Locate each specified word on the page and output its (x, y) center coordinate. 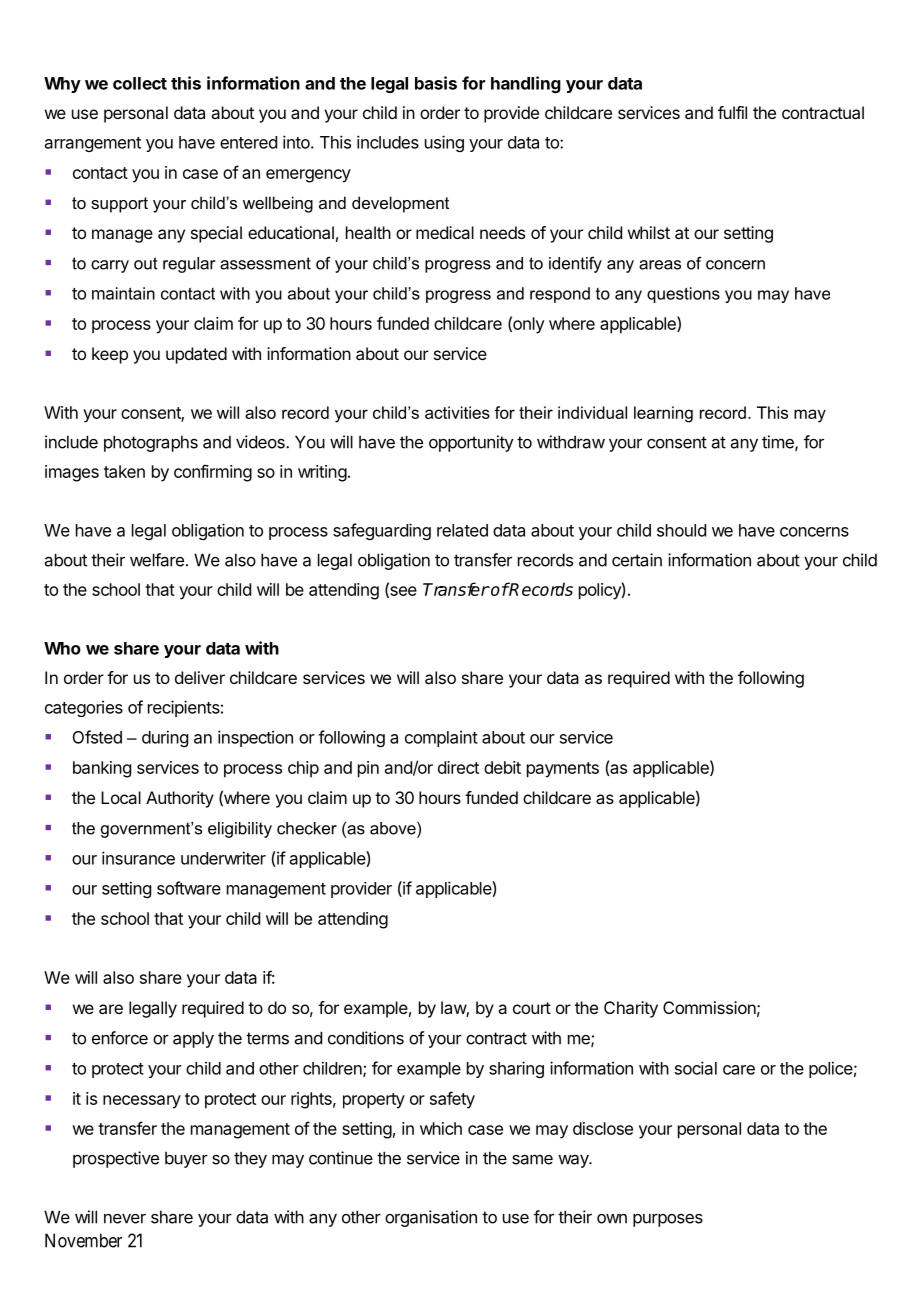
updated (196, 355)
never (125, 1219)
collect (140, 83)
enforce (120, 1038)
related (462, 530)
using (444, 143)
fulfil (732, 112)
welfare (157, 560)
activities (457, 412)
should (681, 530)
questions (683, 295)
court (532, 1008)
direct (458, 767)
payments (563, 770)
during (165, 738)
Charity (631, 1009)
